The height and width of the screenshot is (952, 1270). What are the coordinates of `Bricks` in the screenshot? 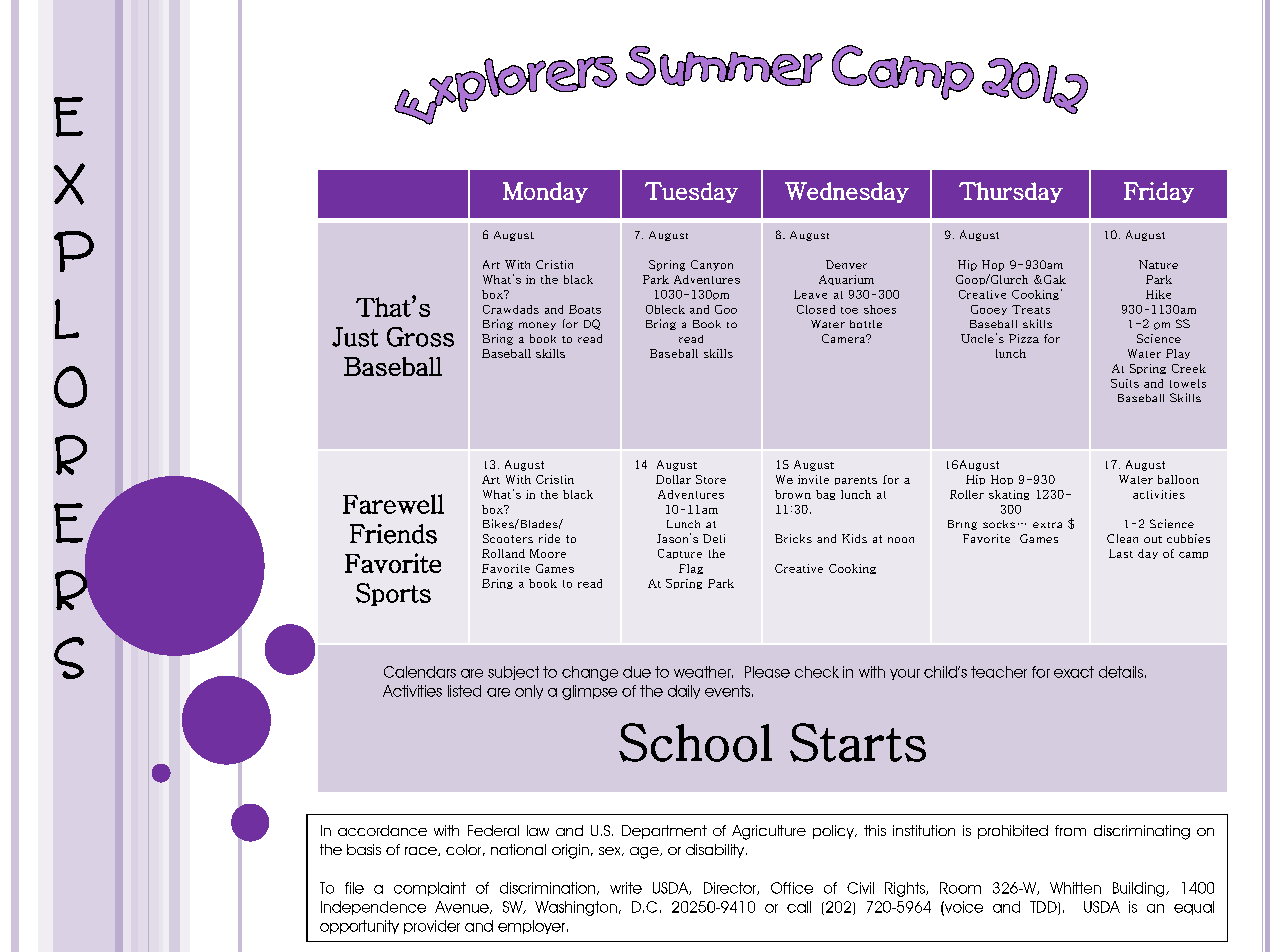 It's located at (793, 538).
